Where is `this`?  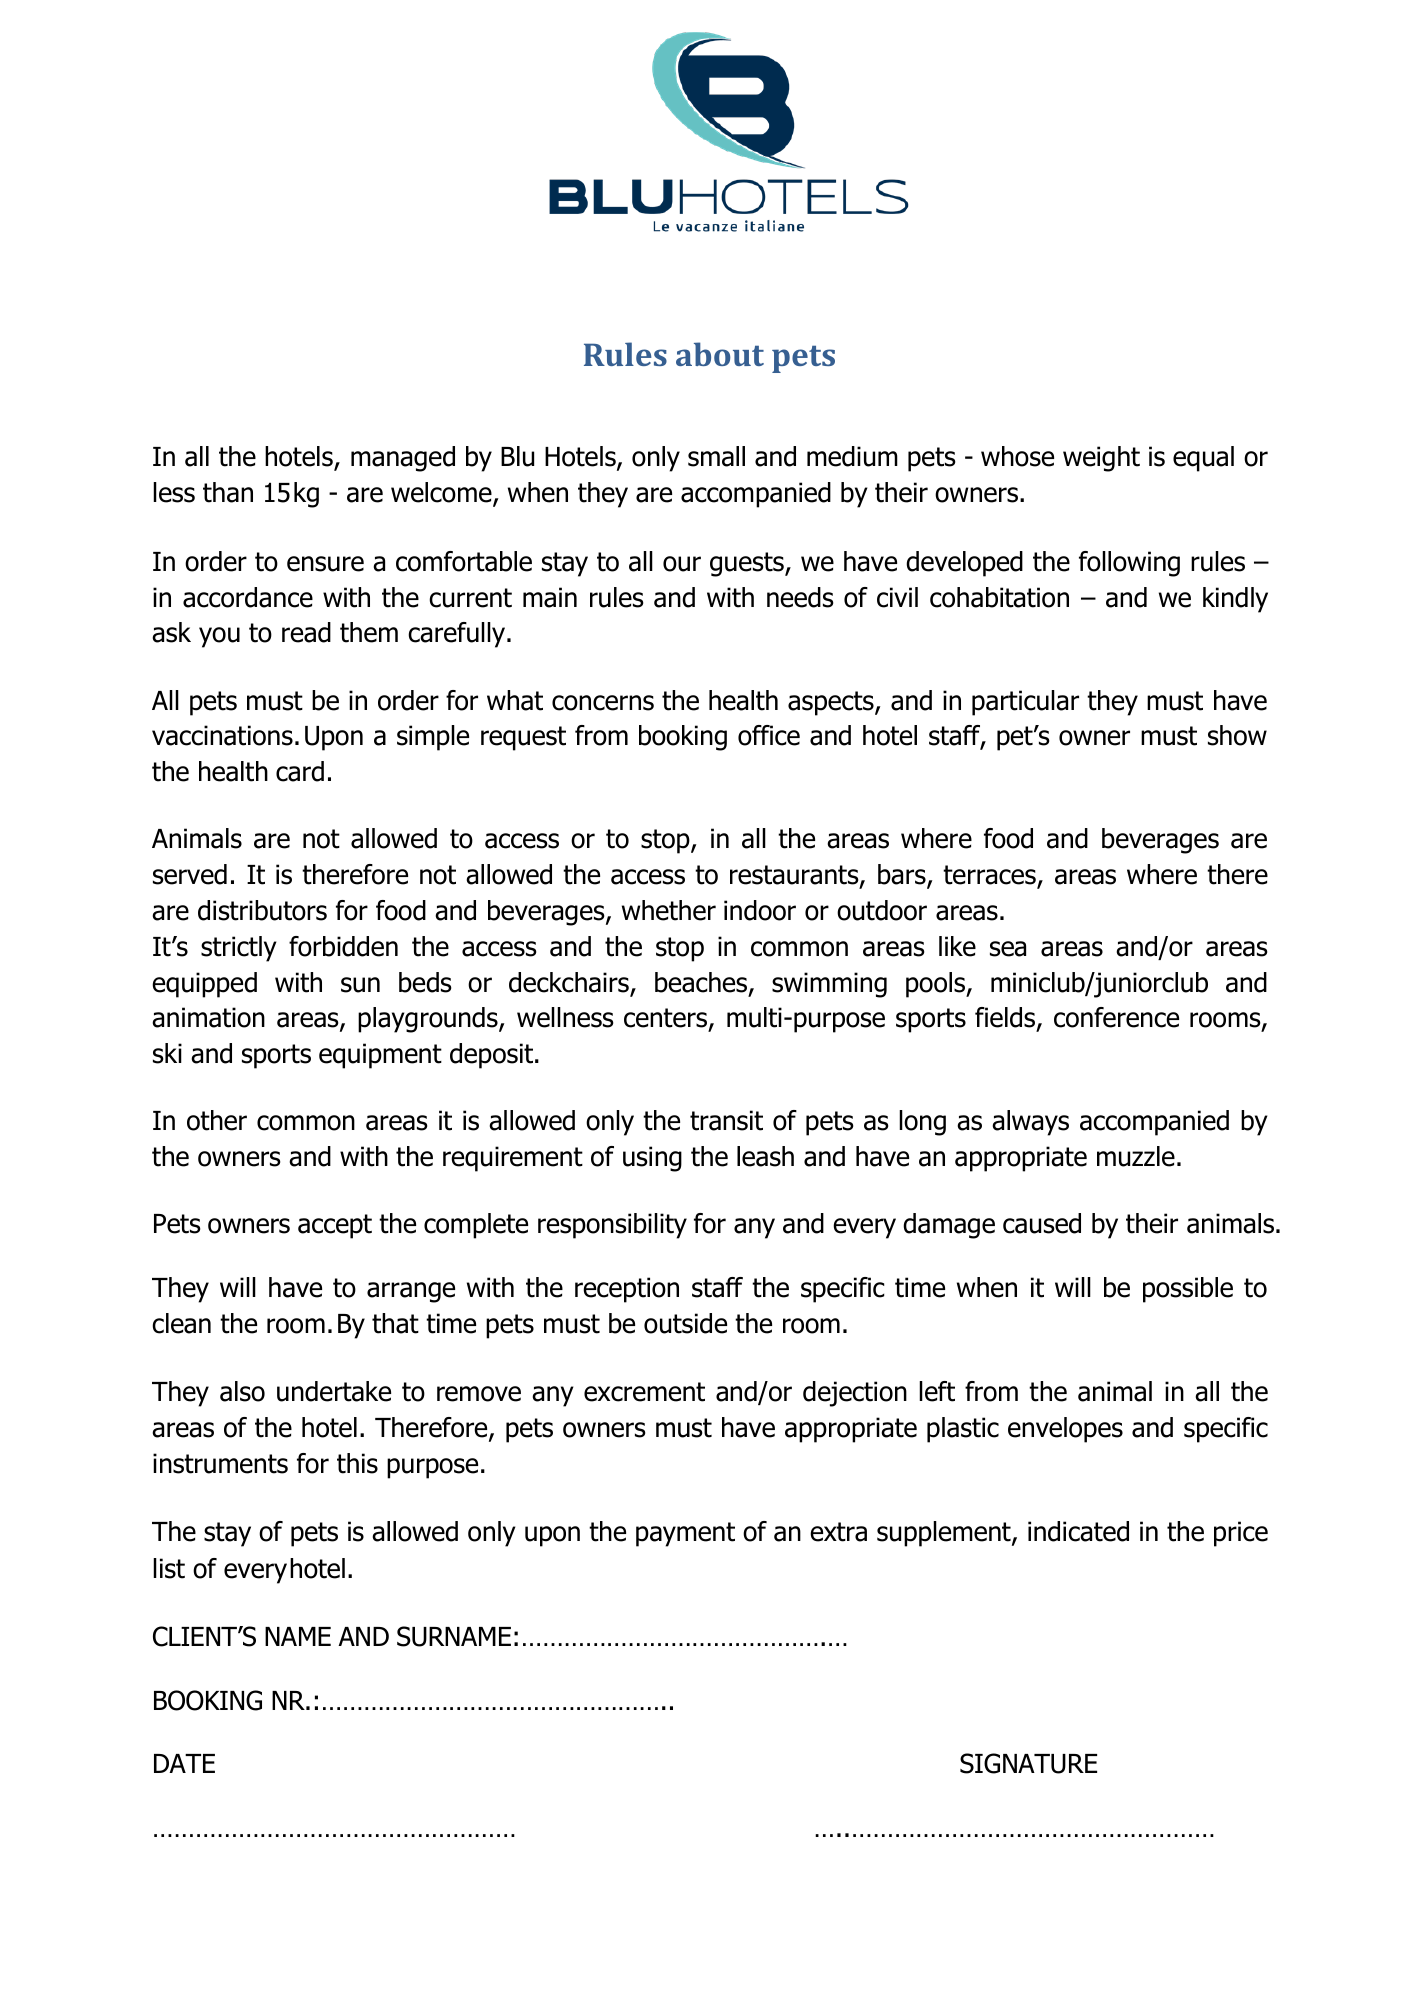 this is located at coordinates (357, 1463).
